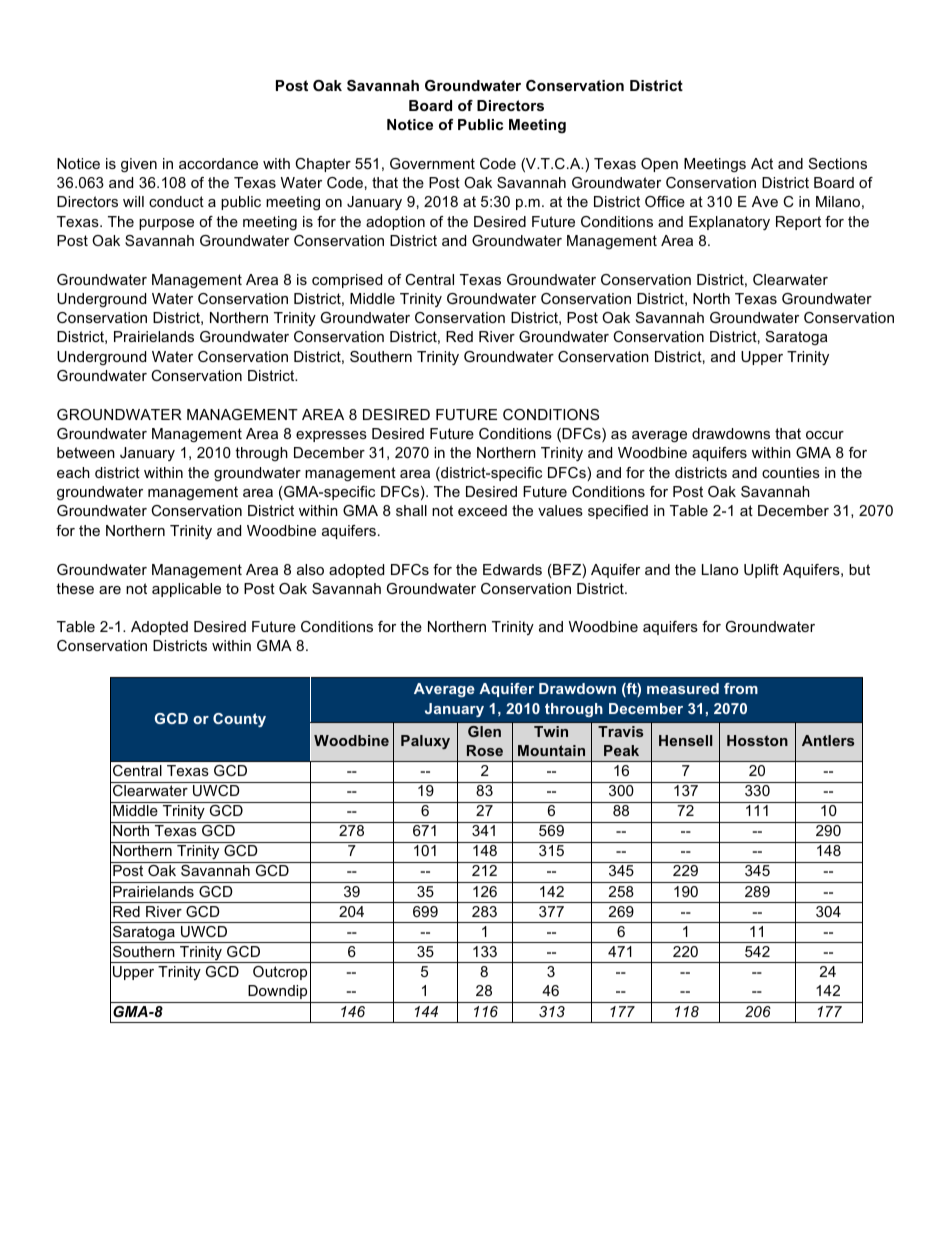  I want to click on Uplift, so click(761, 571).
